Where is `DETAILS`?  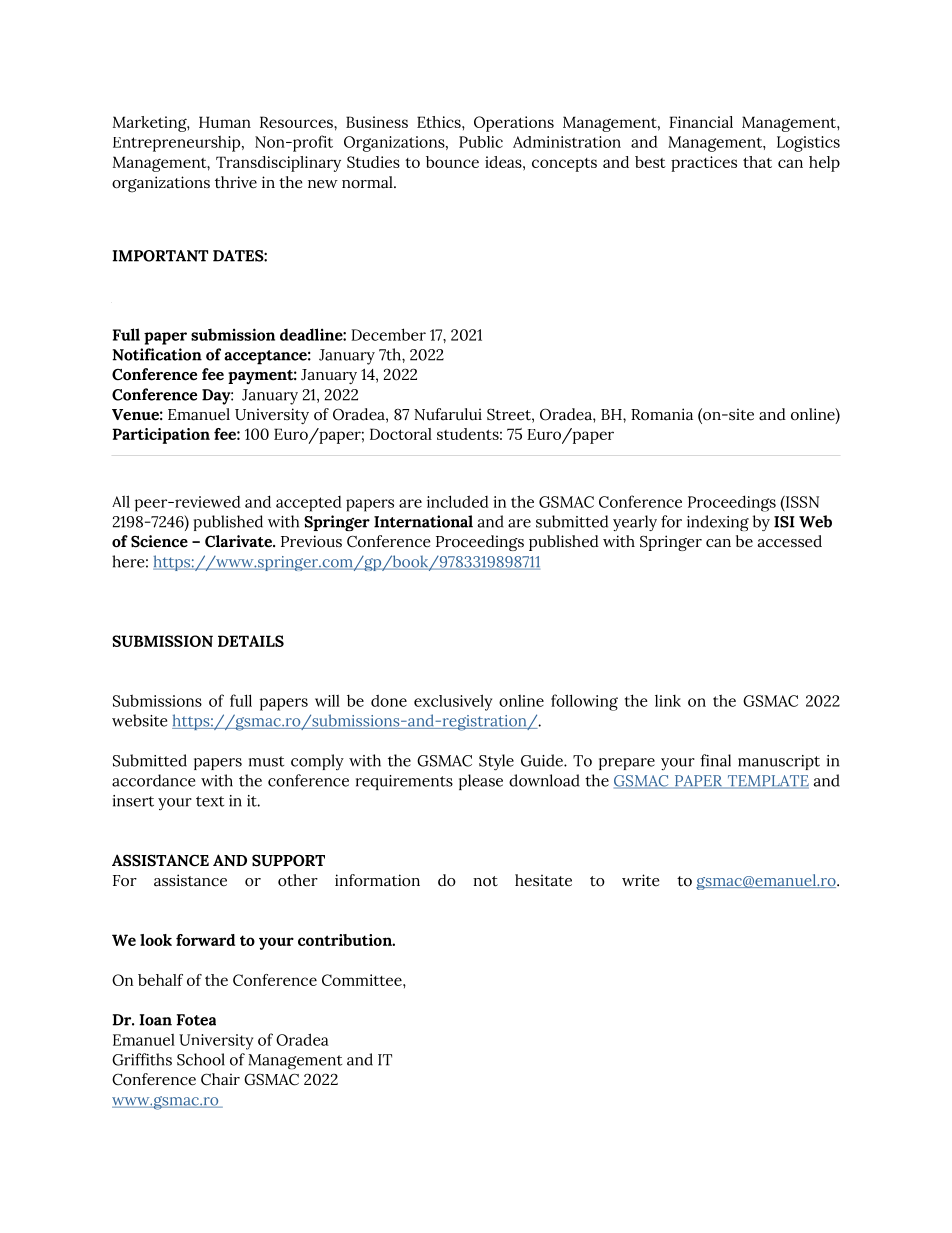
DETAILS is located at coordinates (251, 641).
